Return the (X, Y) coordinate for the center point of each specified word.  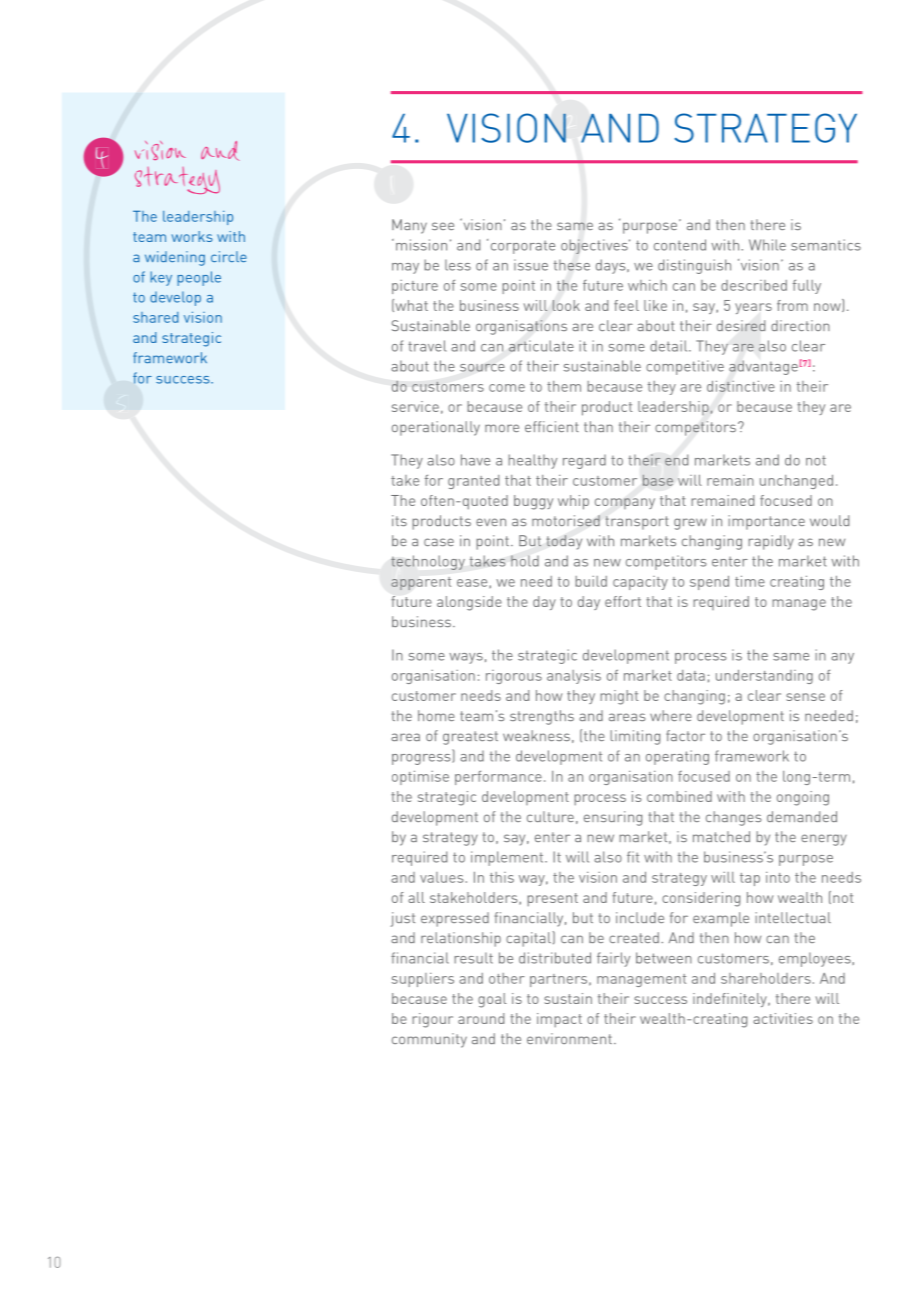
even (491, 522)
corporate (523, 247)
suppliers (423, 980)
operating (677, 757)
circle (229, 256)
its (399, 520)
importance (766, 522)
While (767, 245)
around (481, 1018)
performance (498, 778)
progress (422, 759)
